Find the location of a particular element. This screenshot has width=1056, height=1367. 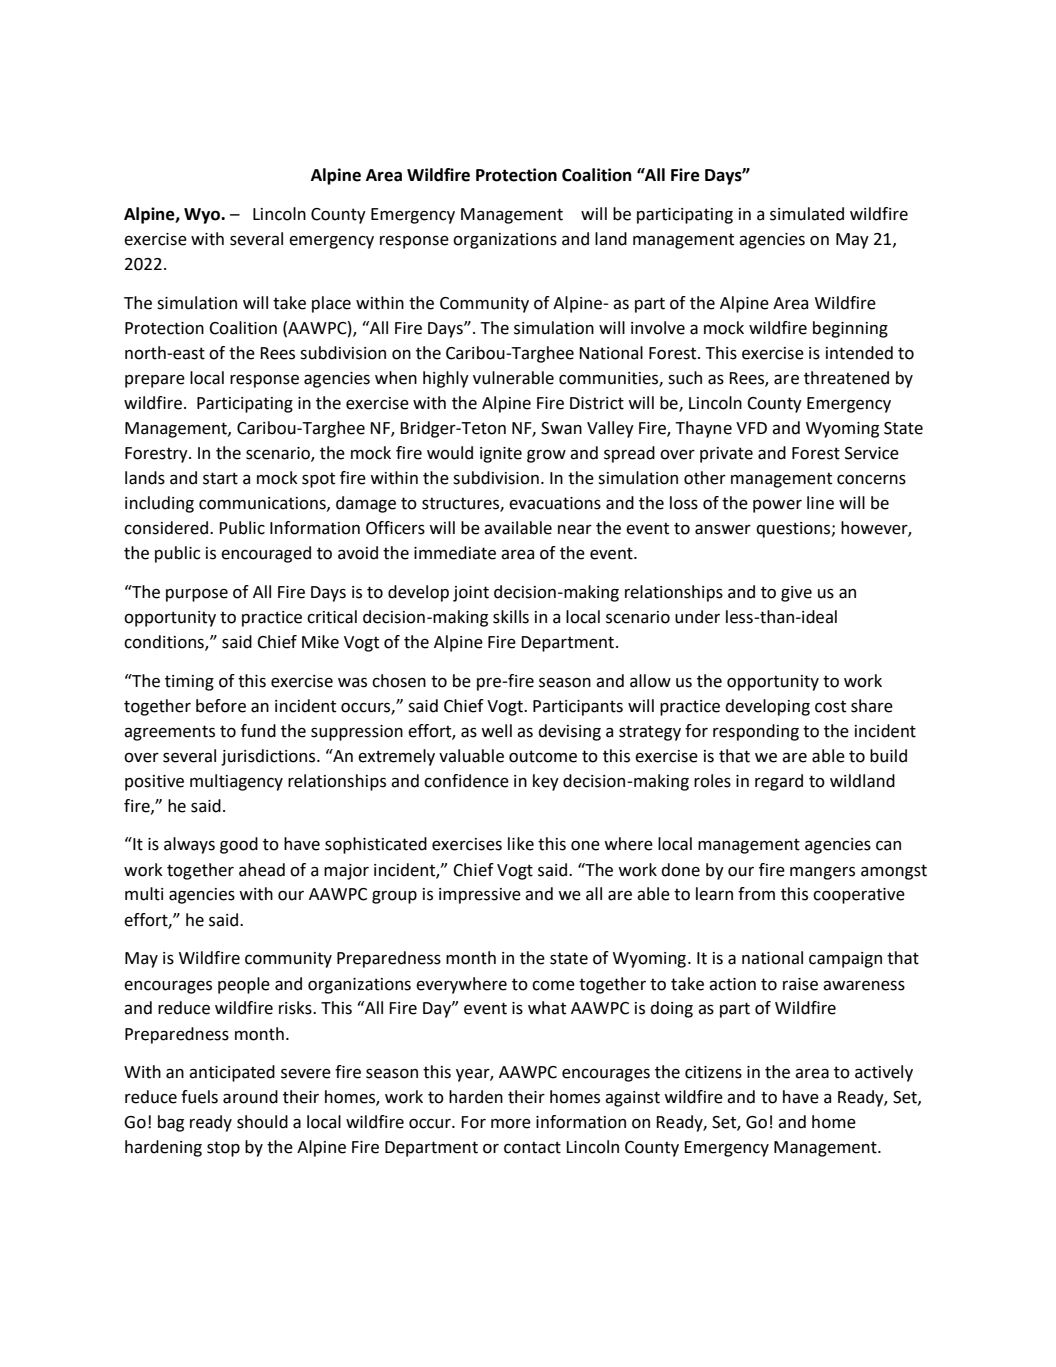

should is located at coordinates (262, 1122).
